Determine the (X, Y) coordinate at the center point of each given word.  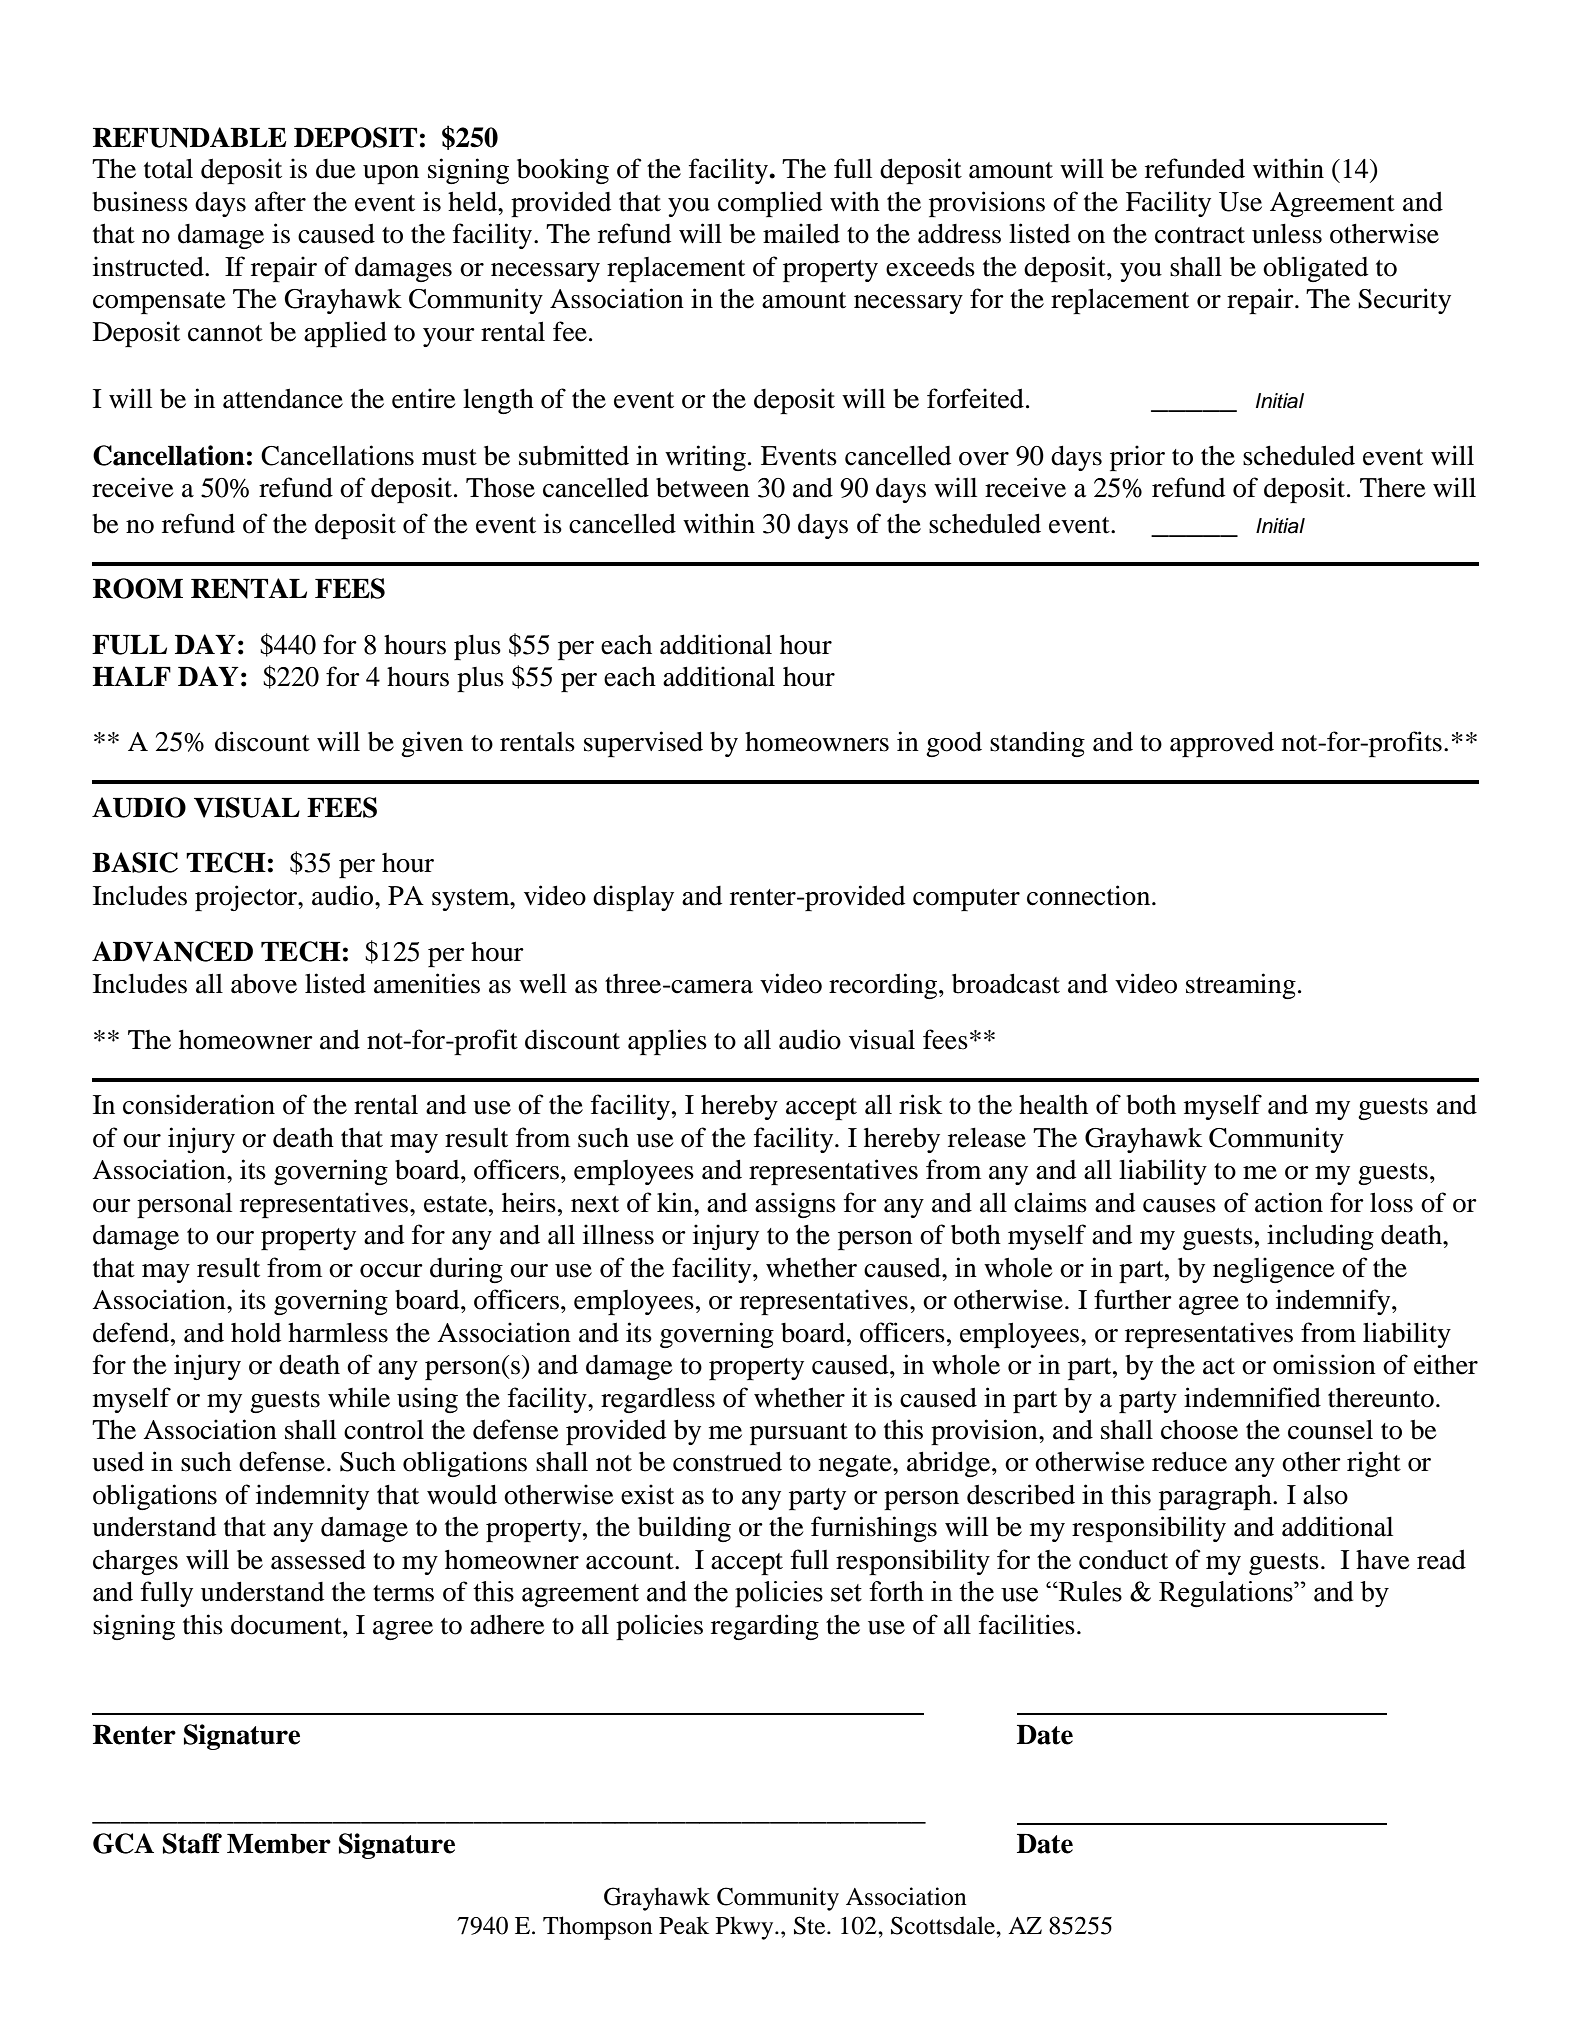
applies (667, 1042)
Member (279, 1844)
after (280, 201)
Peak (684, 1925)
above (264, 984)
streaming (1241, 986)
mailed (801, 233)
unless (1287, 233)
